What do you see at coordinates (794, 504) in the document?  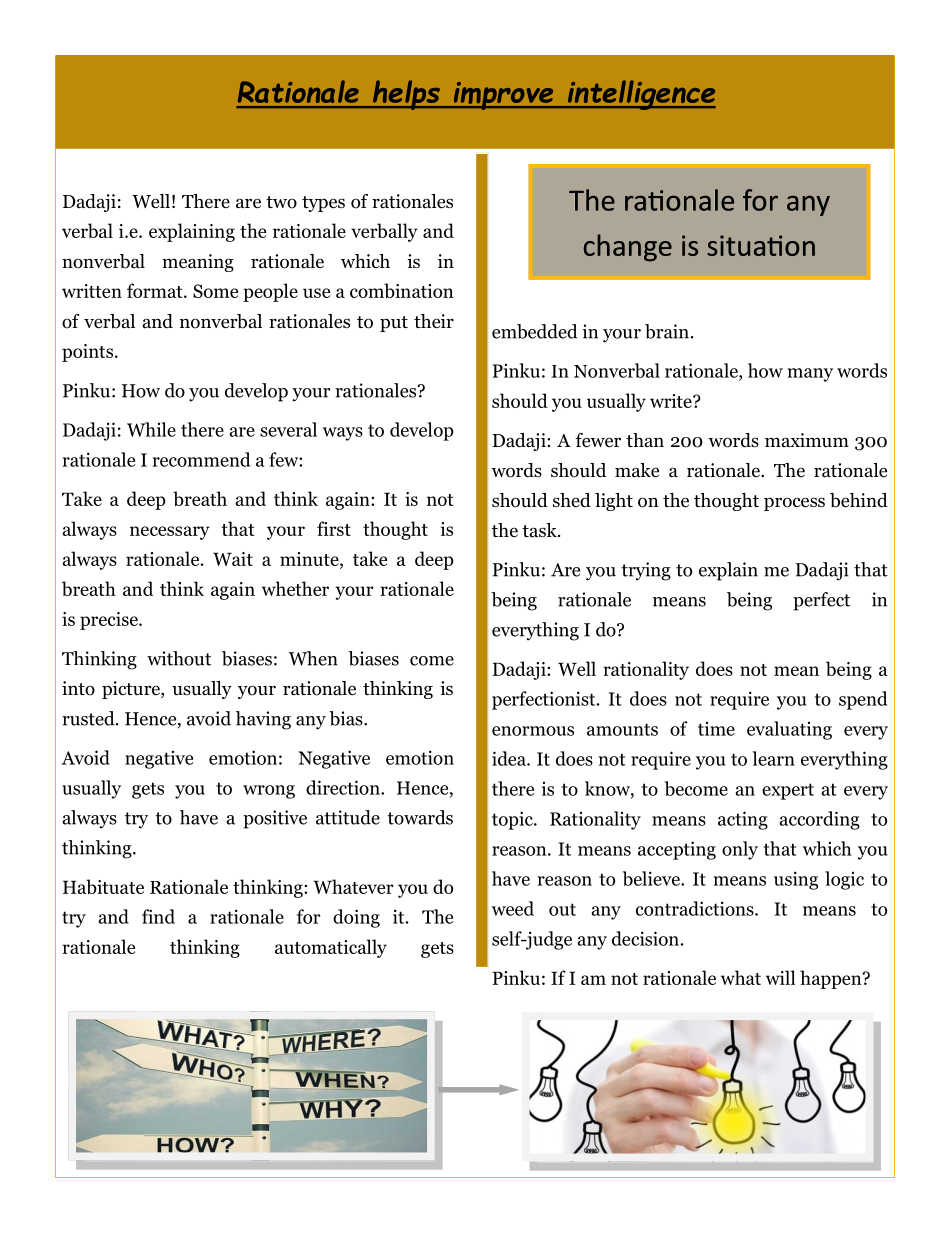 I see `process` at bounding box center [794, 504].
